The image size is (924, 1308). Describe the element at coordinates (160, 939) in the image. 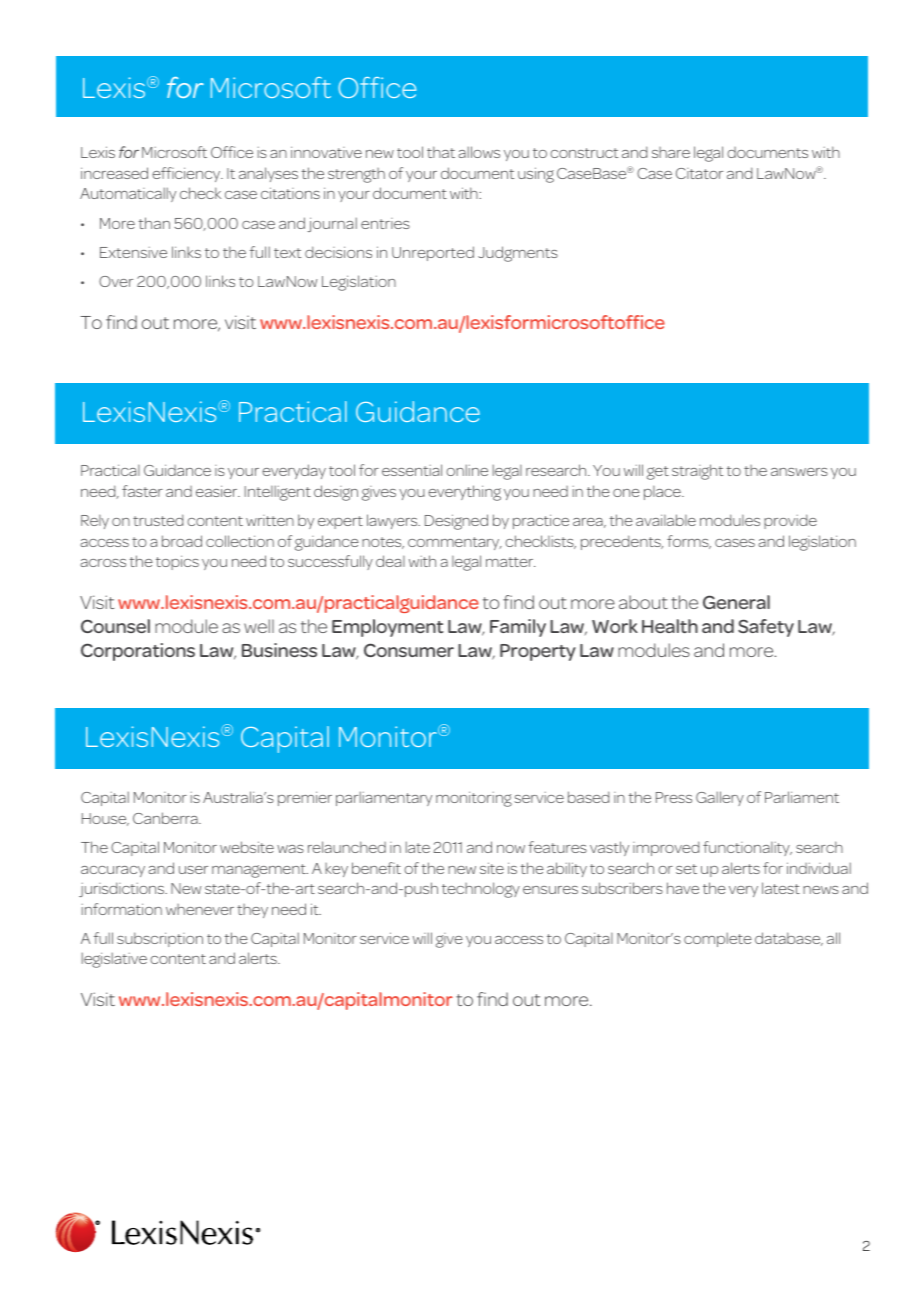

I see `subscription` at that location.
